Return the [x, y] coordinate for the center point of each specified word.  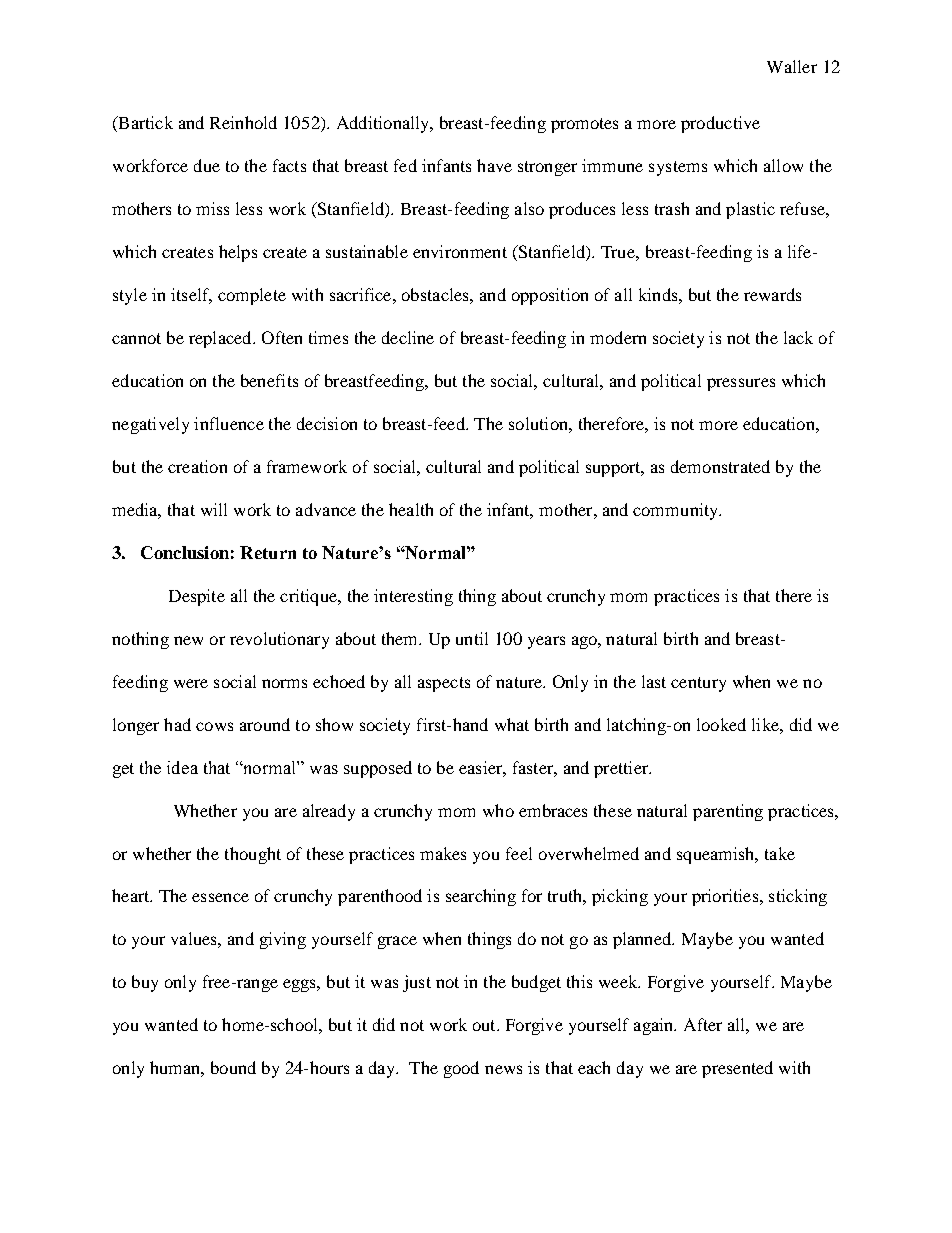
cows [214, 726]
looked [721, 724]
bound [233, 1067]
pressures [741, 384]
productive [720, 124]
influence [229, 423]
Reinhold [243, 122]
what [512, 724]
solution [539, 423]
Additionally [384, 124]
